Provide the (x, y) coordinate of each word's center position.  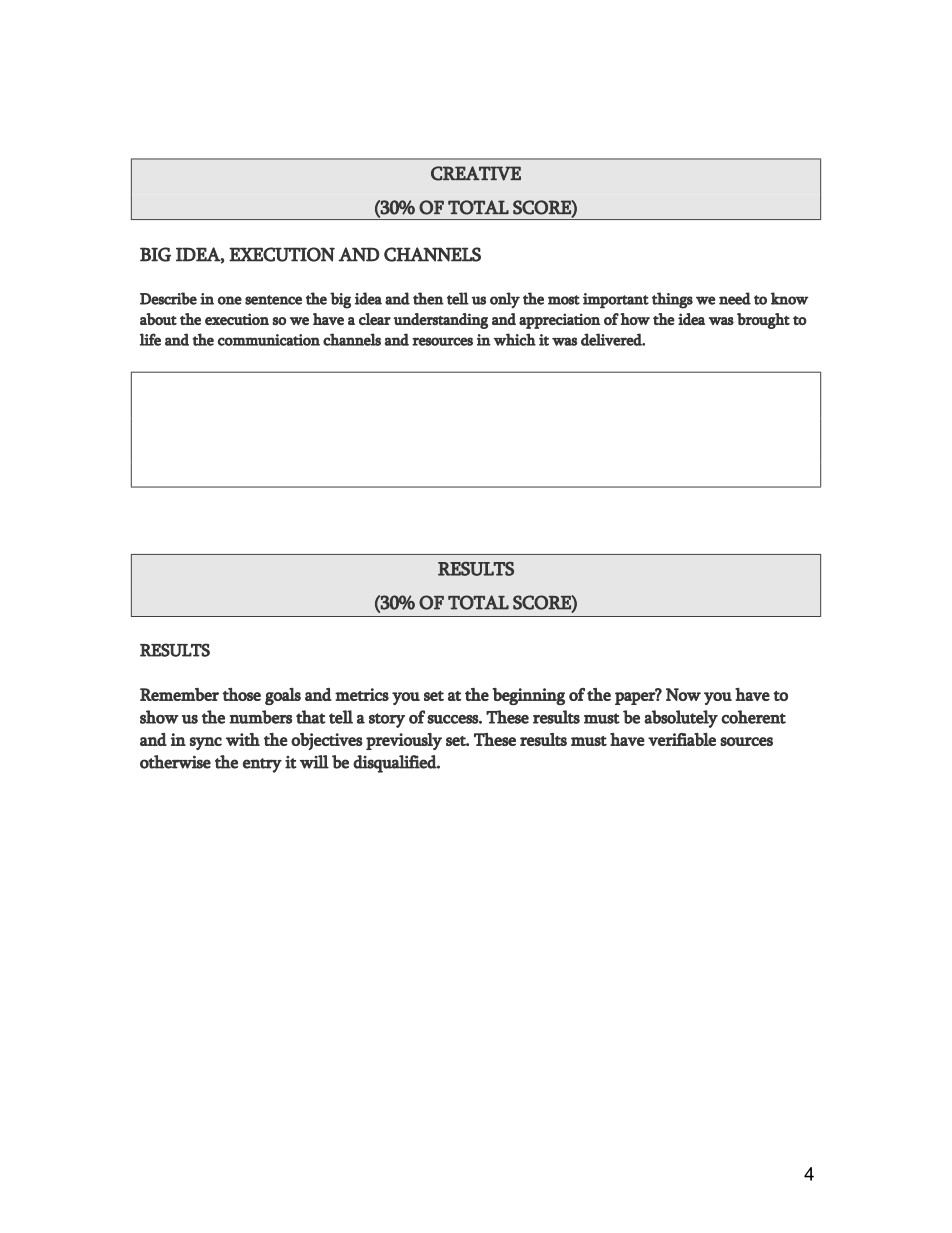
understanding (440, 321)
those (241, 694)
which (514, 339)
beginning (528, 696)
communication (269, 340)
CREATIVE (476, 173)
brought (763, 321)
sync (206, 743)
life (150, 339)
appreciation (559, 321)
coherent (753, 717)
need (735, 298)
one (230, 300)
